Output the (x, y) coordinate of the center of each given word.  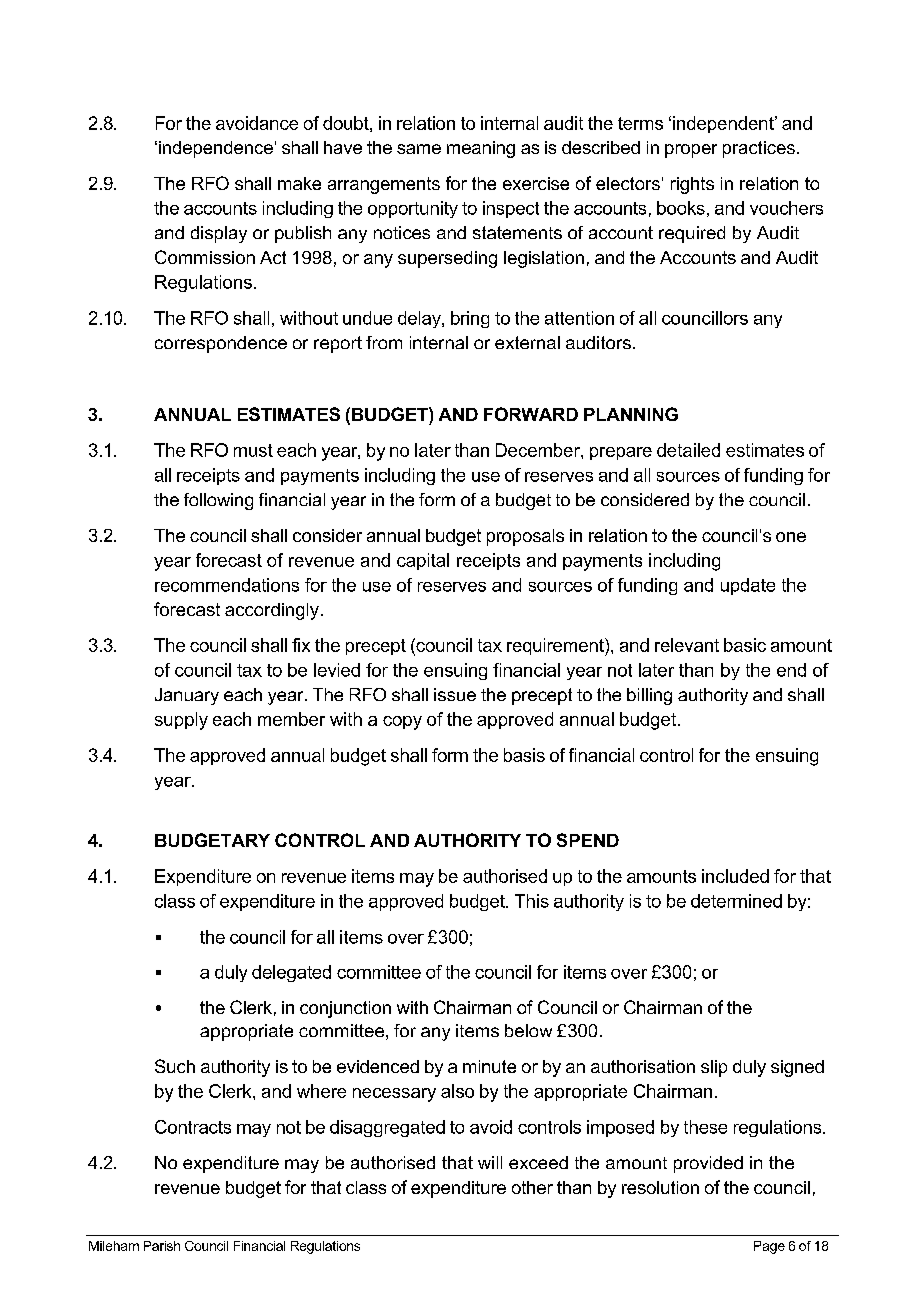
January (187, 696)
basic (745, 645)
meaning (481, 149)
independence (216, 149)
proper (691, 151)
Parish (162, 1246)
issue (455, 694)
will (490, 1162)
